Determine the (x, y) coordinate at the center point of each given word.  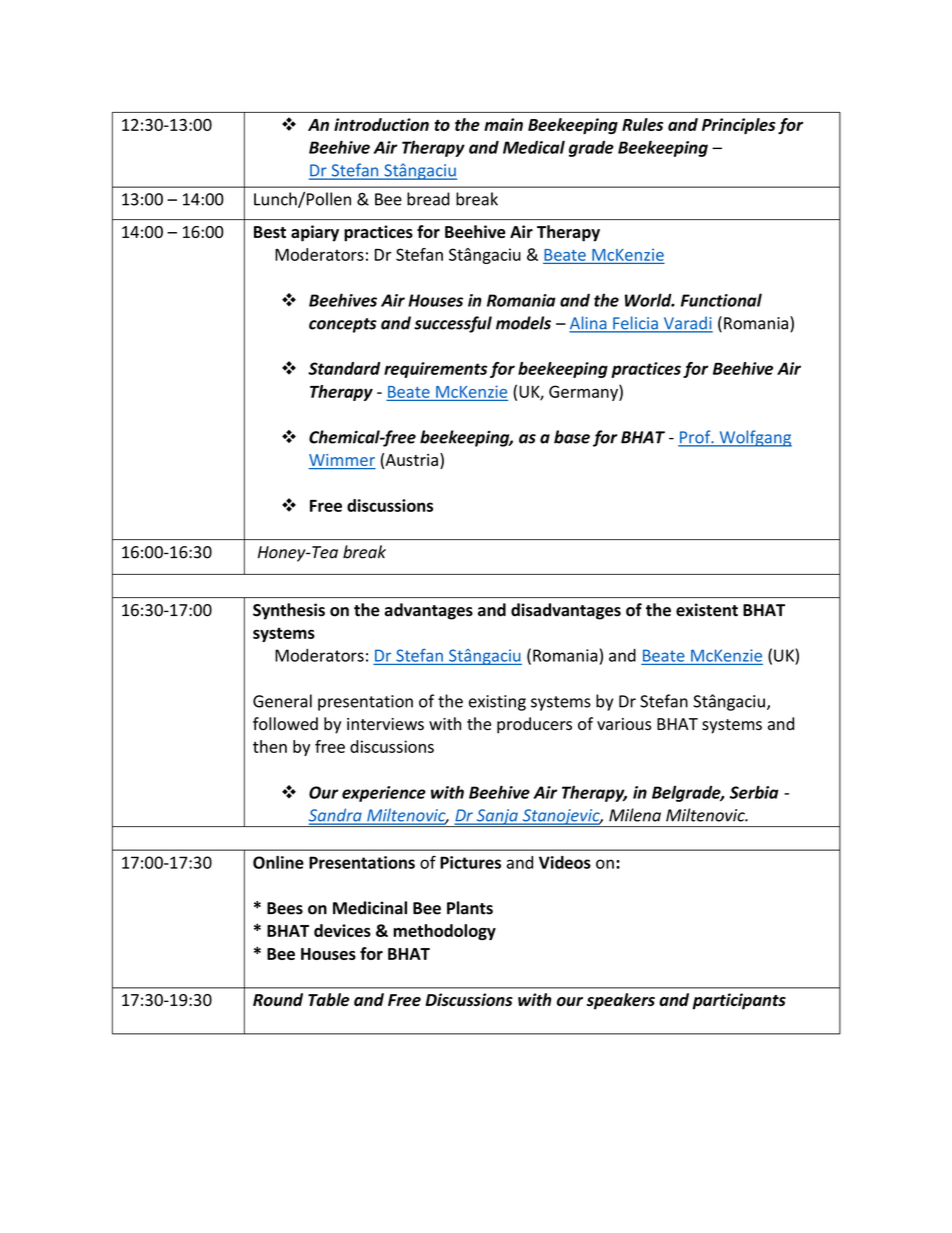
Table (329, 999)
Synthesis (289, 611)
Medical (534, 147)
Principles (739, 126)
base (572, 437)
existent (707, 610)
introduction (381, 124)
